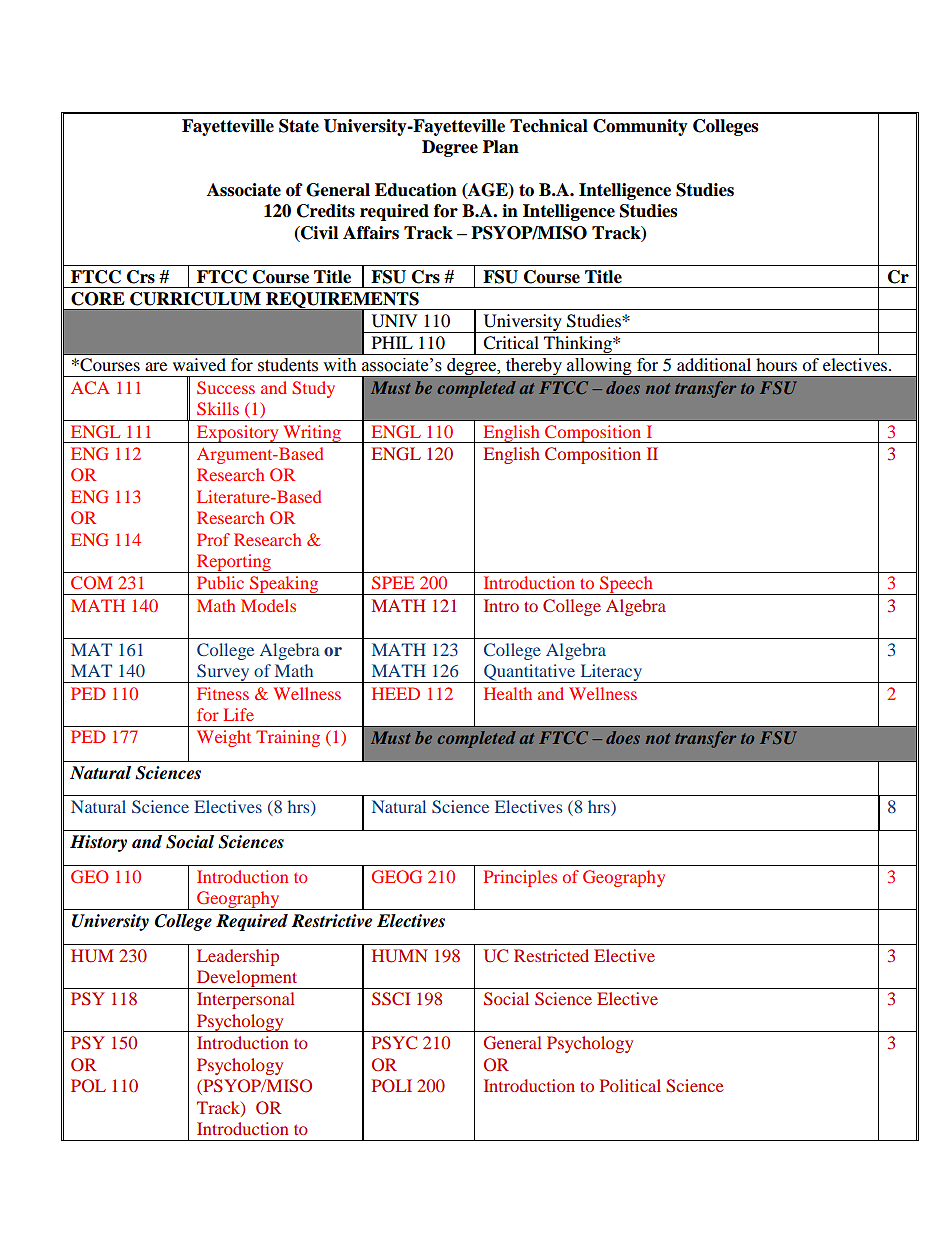  Describe the element at coordinates (238, 957) in the screenshot. I see `Leadership` at that location.
